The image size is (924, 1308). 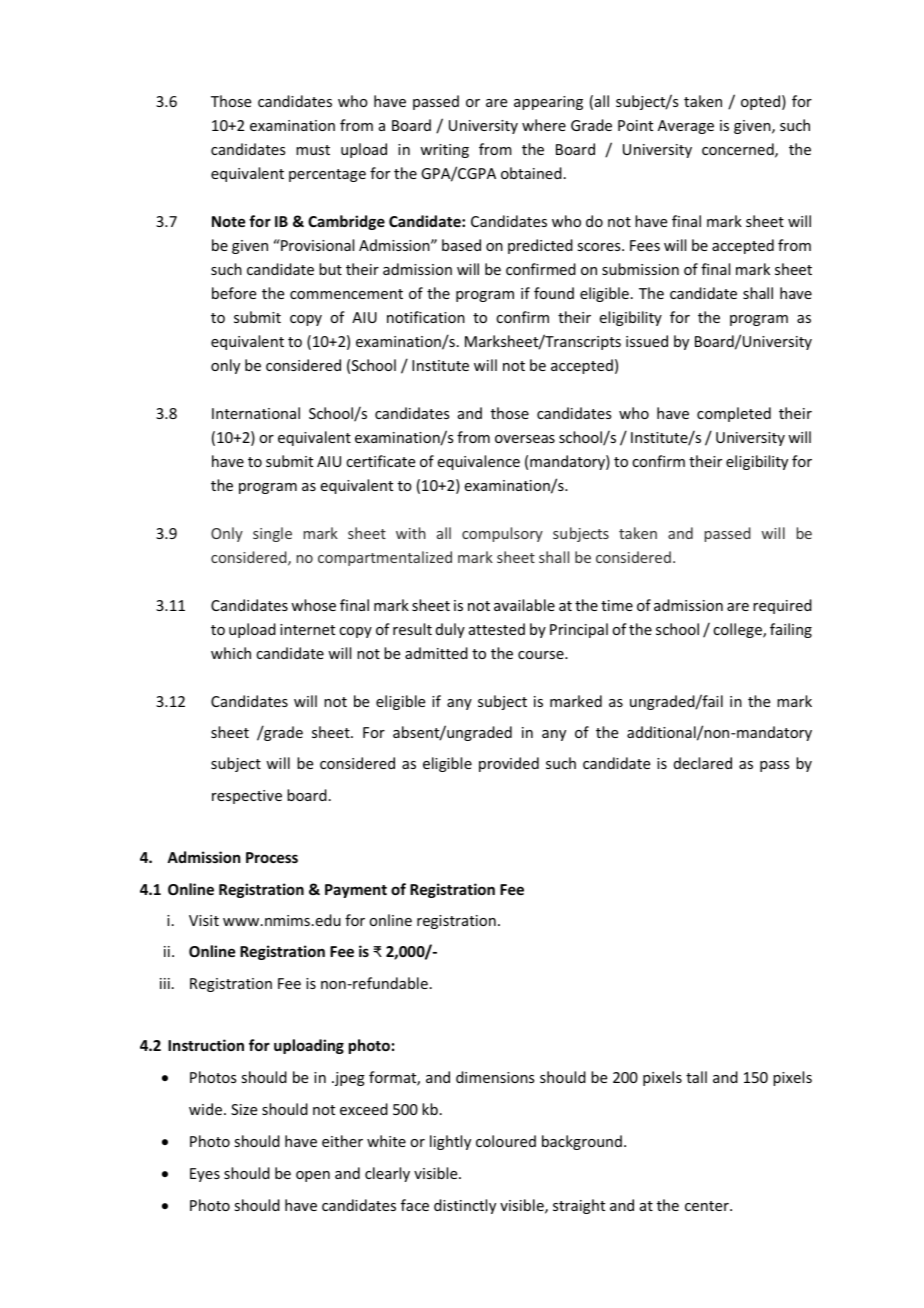 What do you see at coordinates (782, 606) in the screenshot?
I see `required` at bounding box center [782, 606].
